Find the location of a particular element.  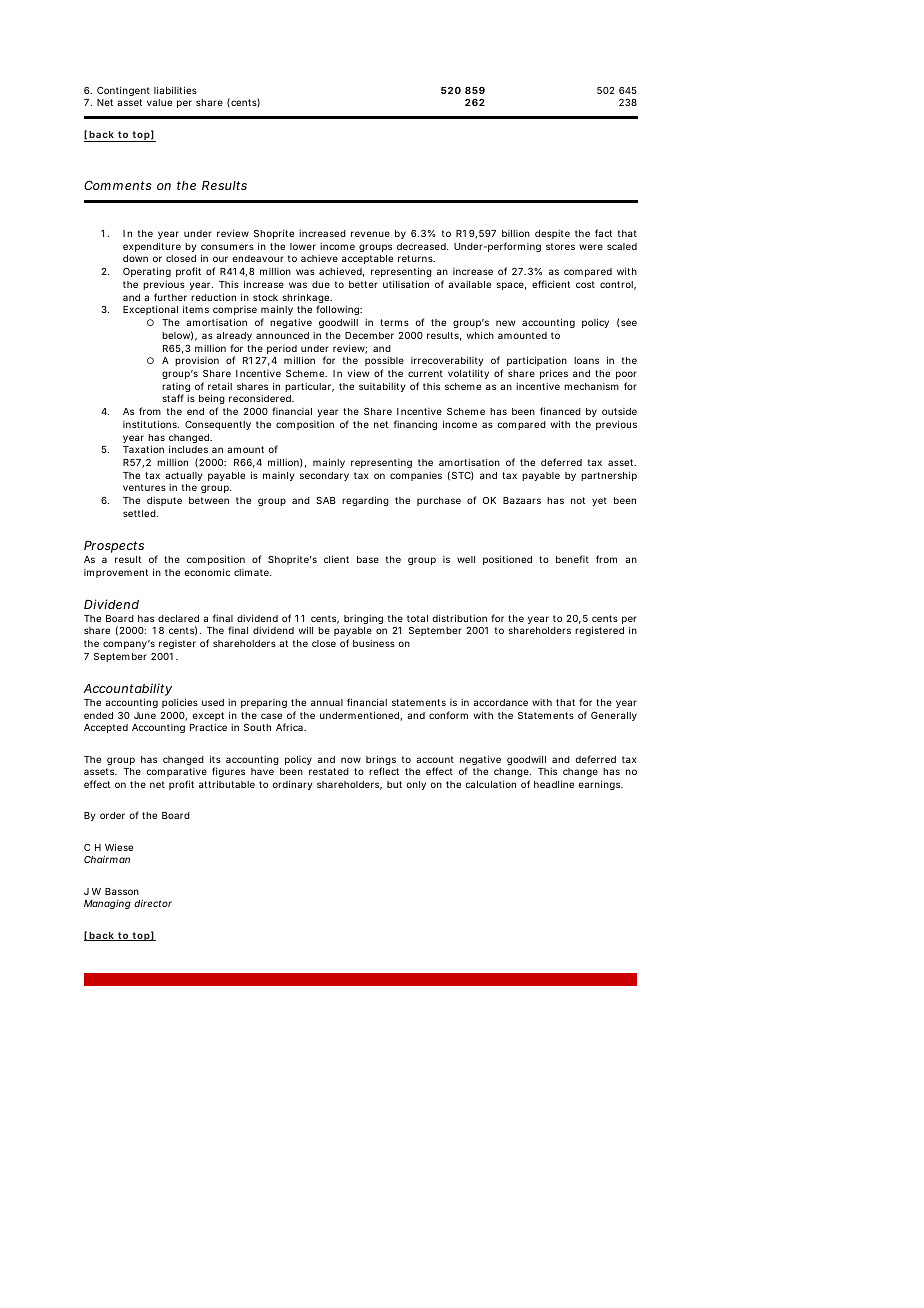

director is located at coordinates (153, 903).
